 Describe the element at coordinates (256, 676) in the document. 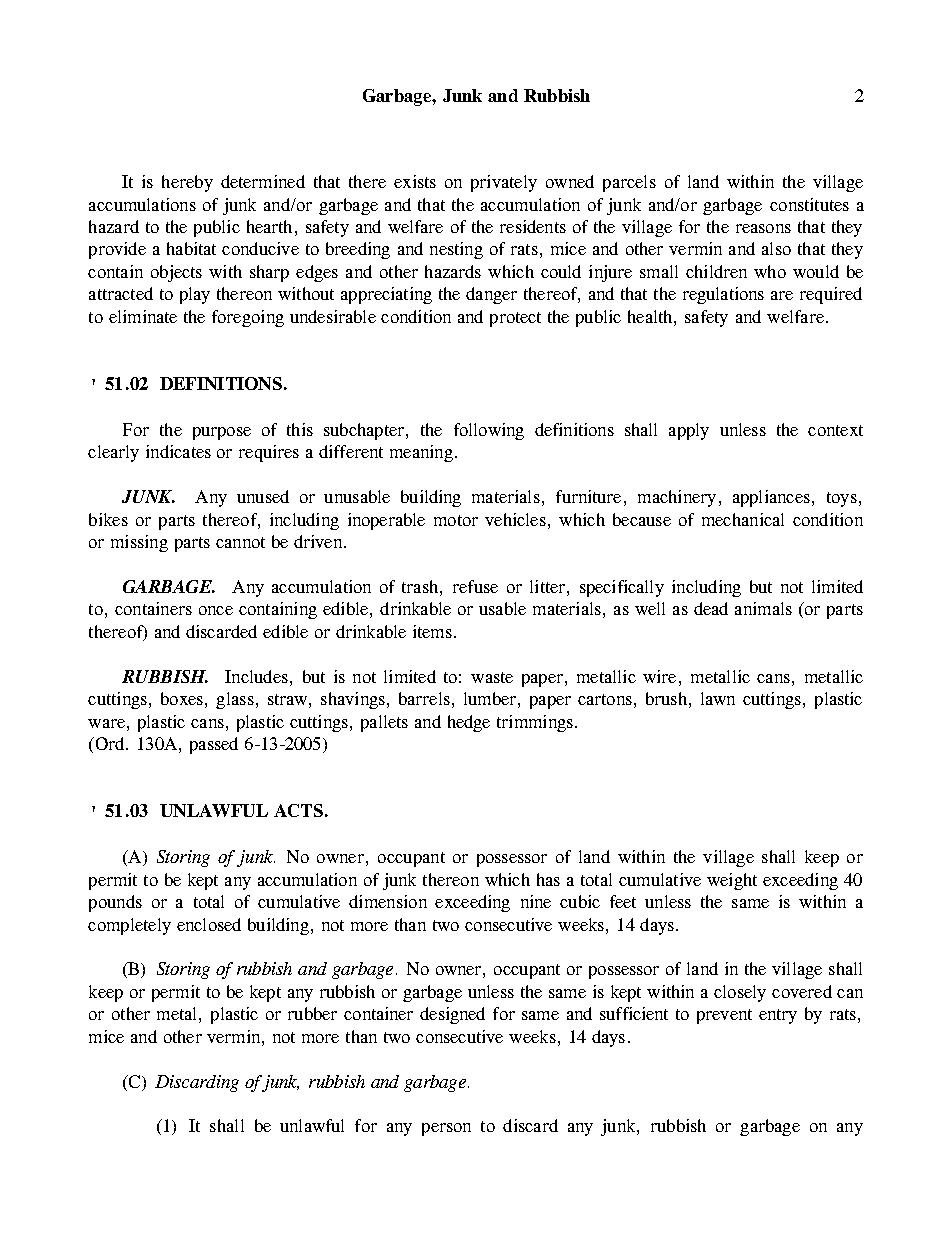

I see `Includes` at that location.
